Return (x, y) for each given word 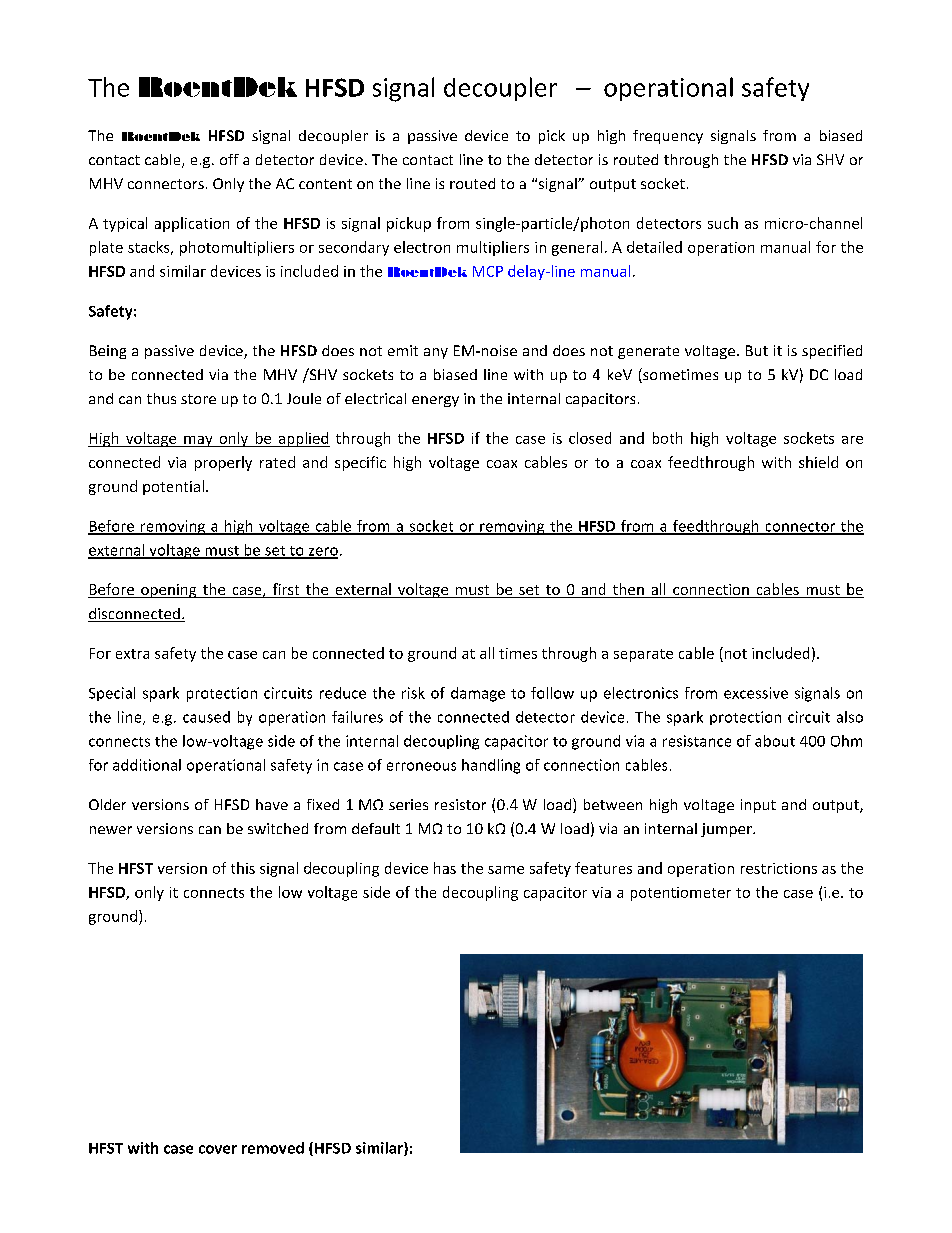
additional (147, 765)
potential (173, 487)
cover (218, 1149)
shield (818, 462)
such (723, 223)
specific (360, 463)
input (758, 806)
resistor (460, 804)
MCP (488, 271)
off (229, 159)
